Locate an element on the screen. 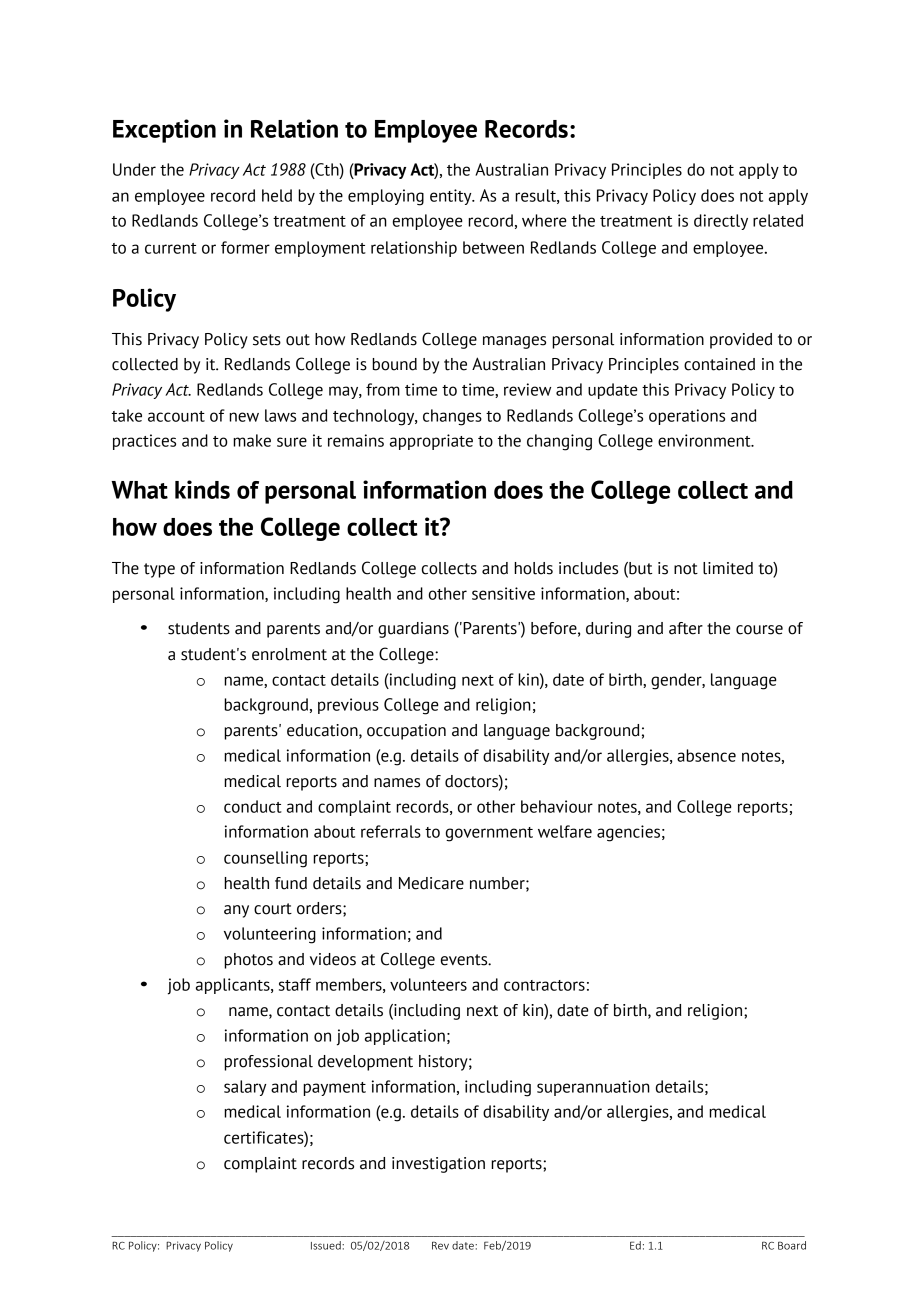  enrolment is located at coordinates (289, 654).
